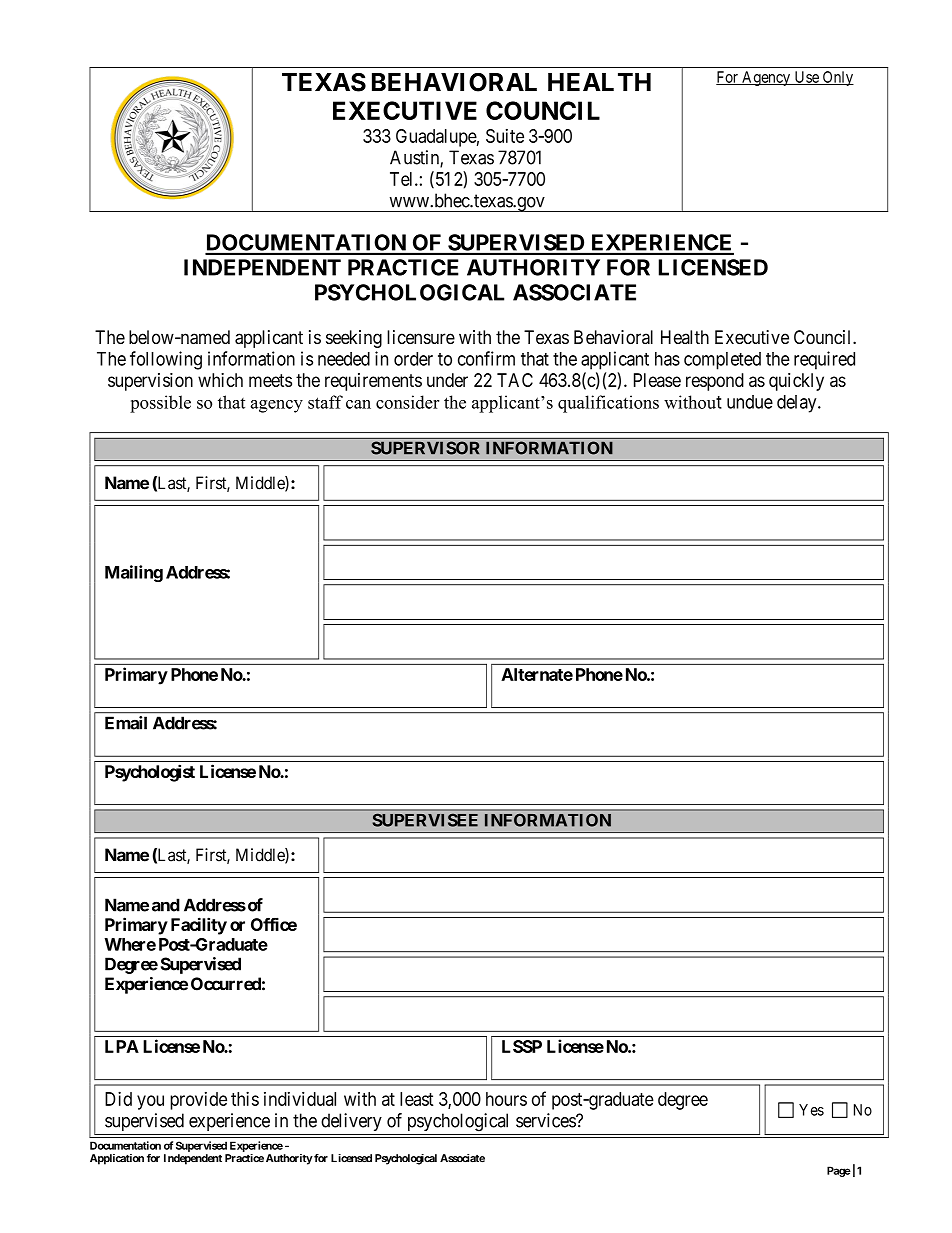 The image size is (952, 1233). Describe the element at coordinates (134, 573) in the screenshot. I see `Mailing` at that location.
